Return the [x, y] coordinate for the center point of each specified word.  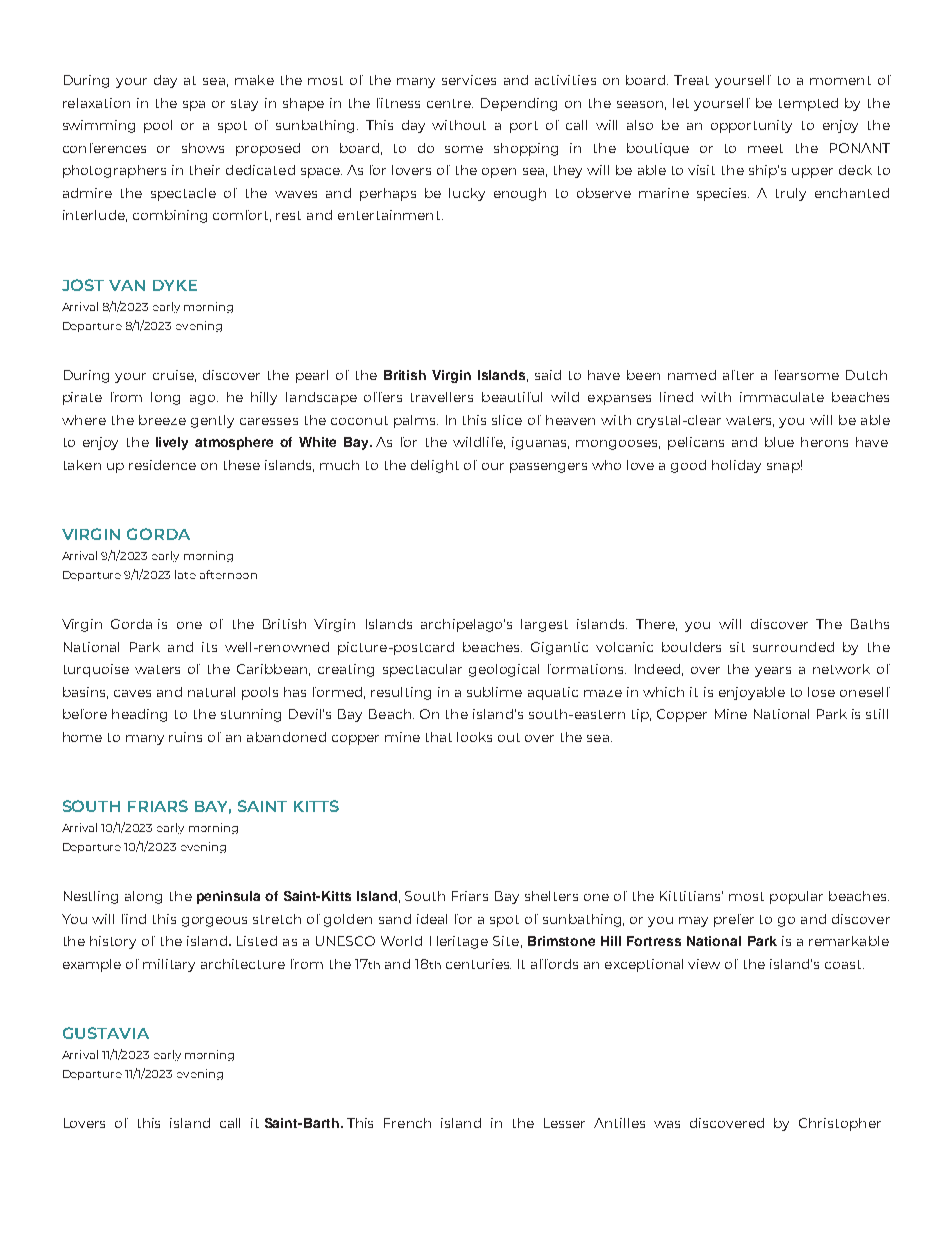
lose [821, 692]
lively [172, 443]
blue [779, 442]
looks [474, 737]
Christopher [840, 1124]
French [407, 1123]
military [169, 965]
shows [203, 148]
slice [507, 420]
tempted [808, 104]
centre [450, 103]
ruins [185, 737]
